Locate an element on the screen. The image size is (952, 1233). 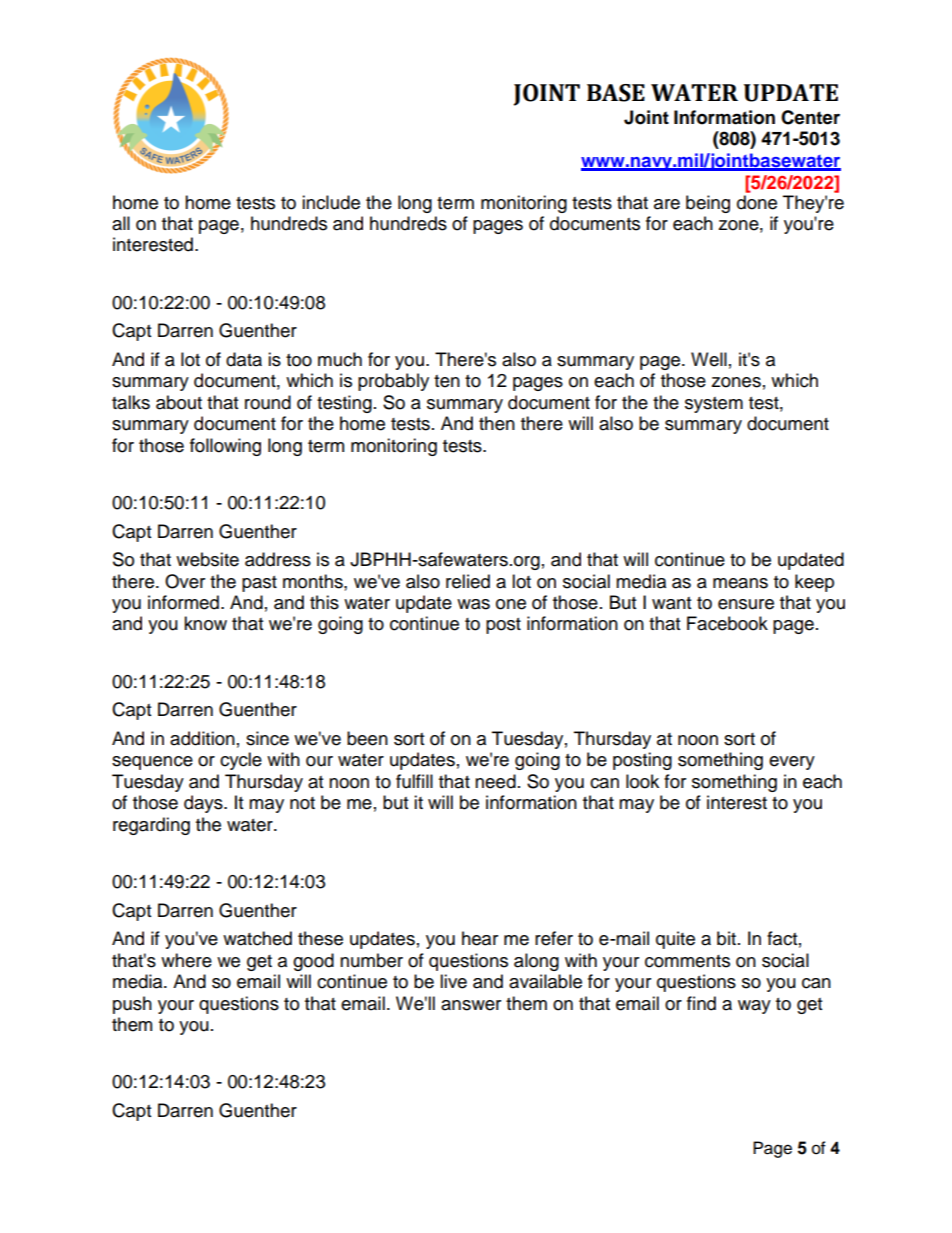
all is located at coordinates (121, 223).
